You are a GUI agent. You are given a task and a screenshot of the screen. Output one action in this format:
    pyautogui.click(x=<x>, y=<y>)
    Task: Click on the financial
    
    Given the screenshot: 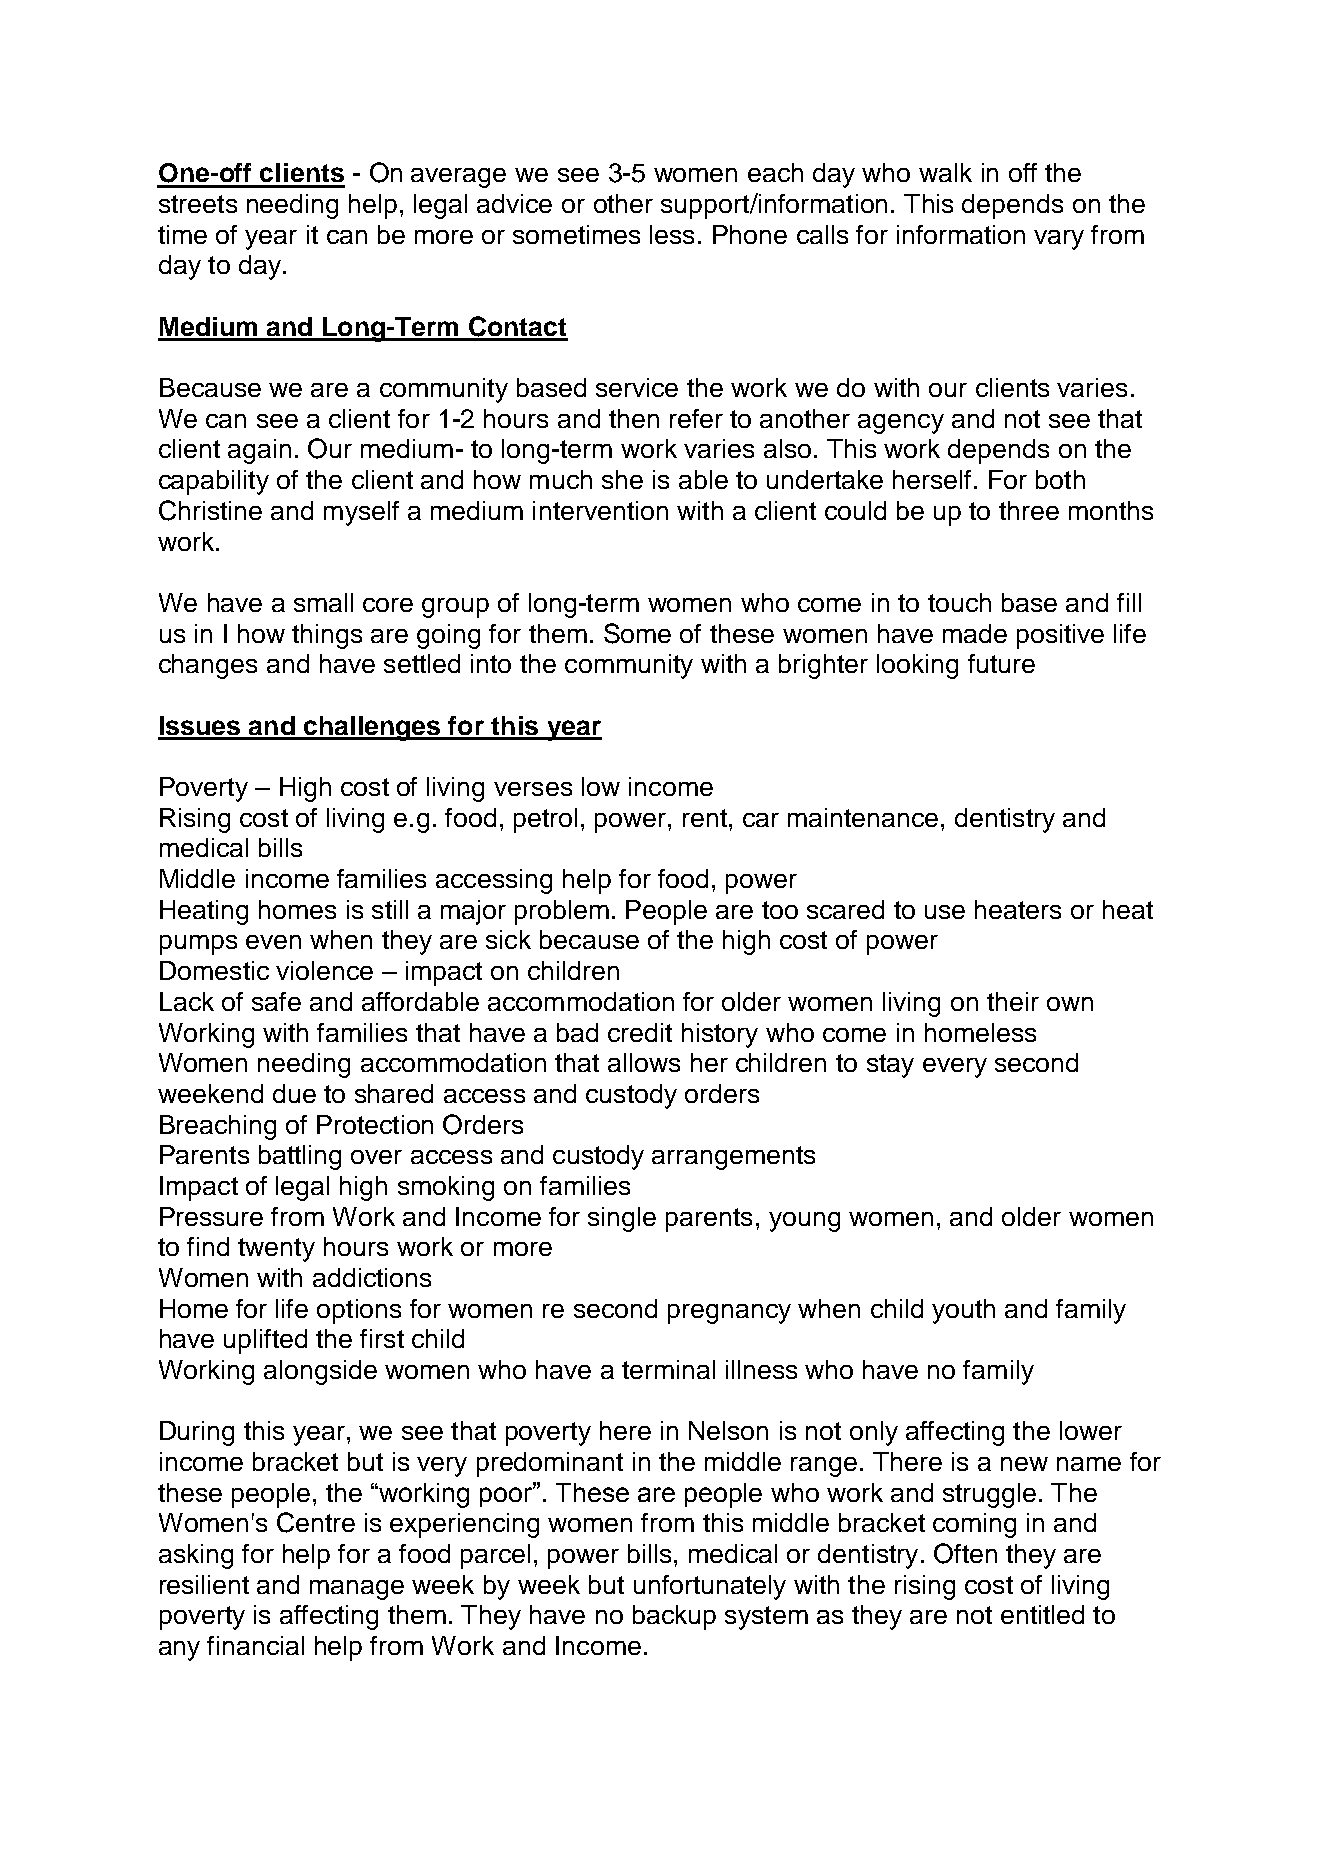 What is the action you would take?
    pyautogui.click(x=255, y=1645)
